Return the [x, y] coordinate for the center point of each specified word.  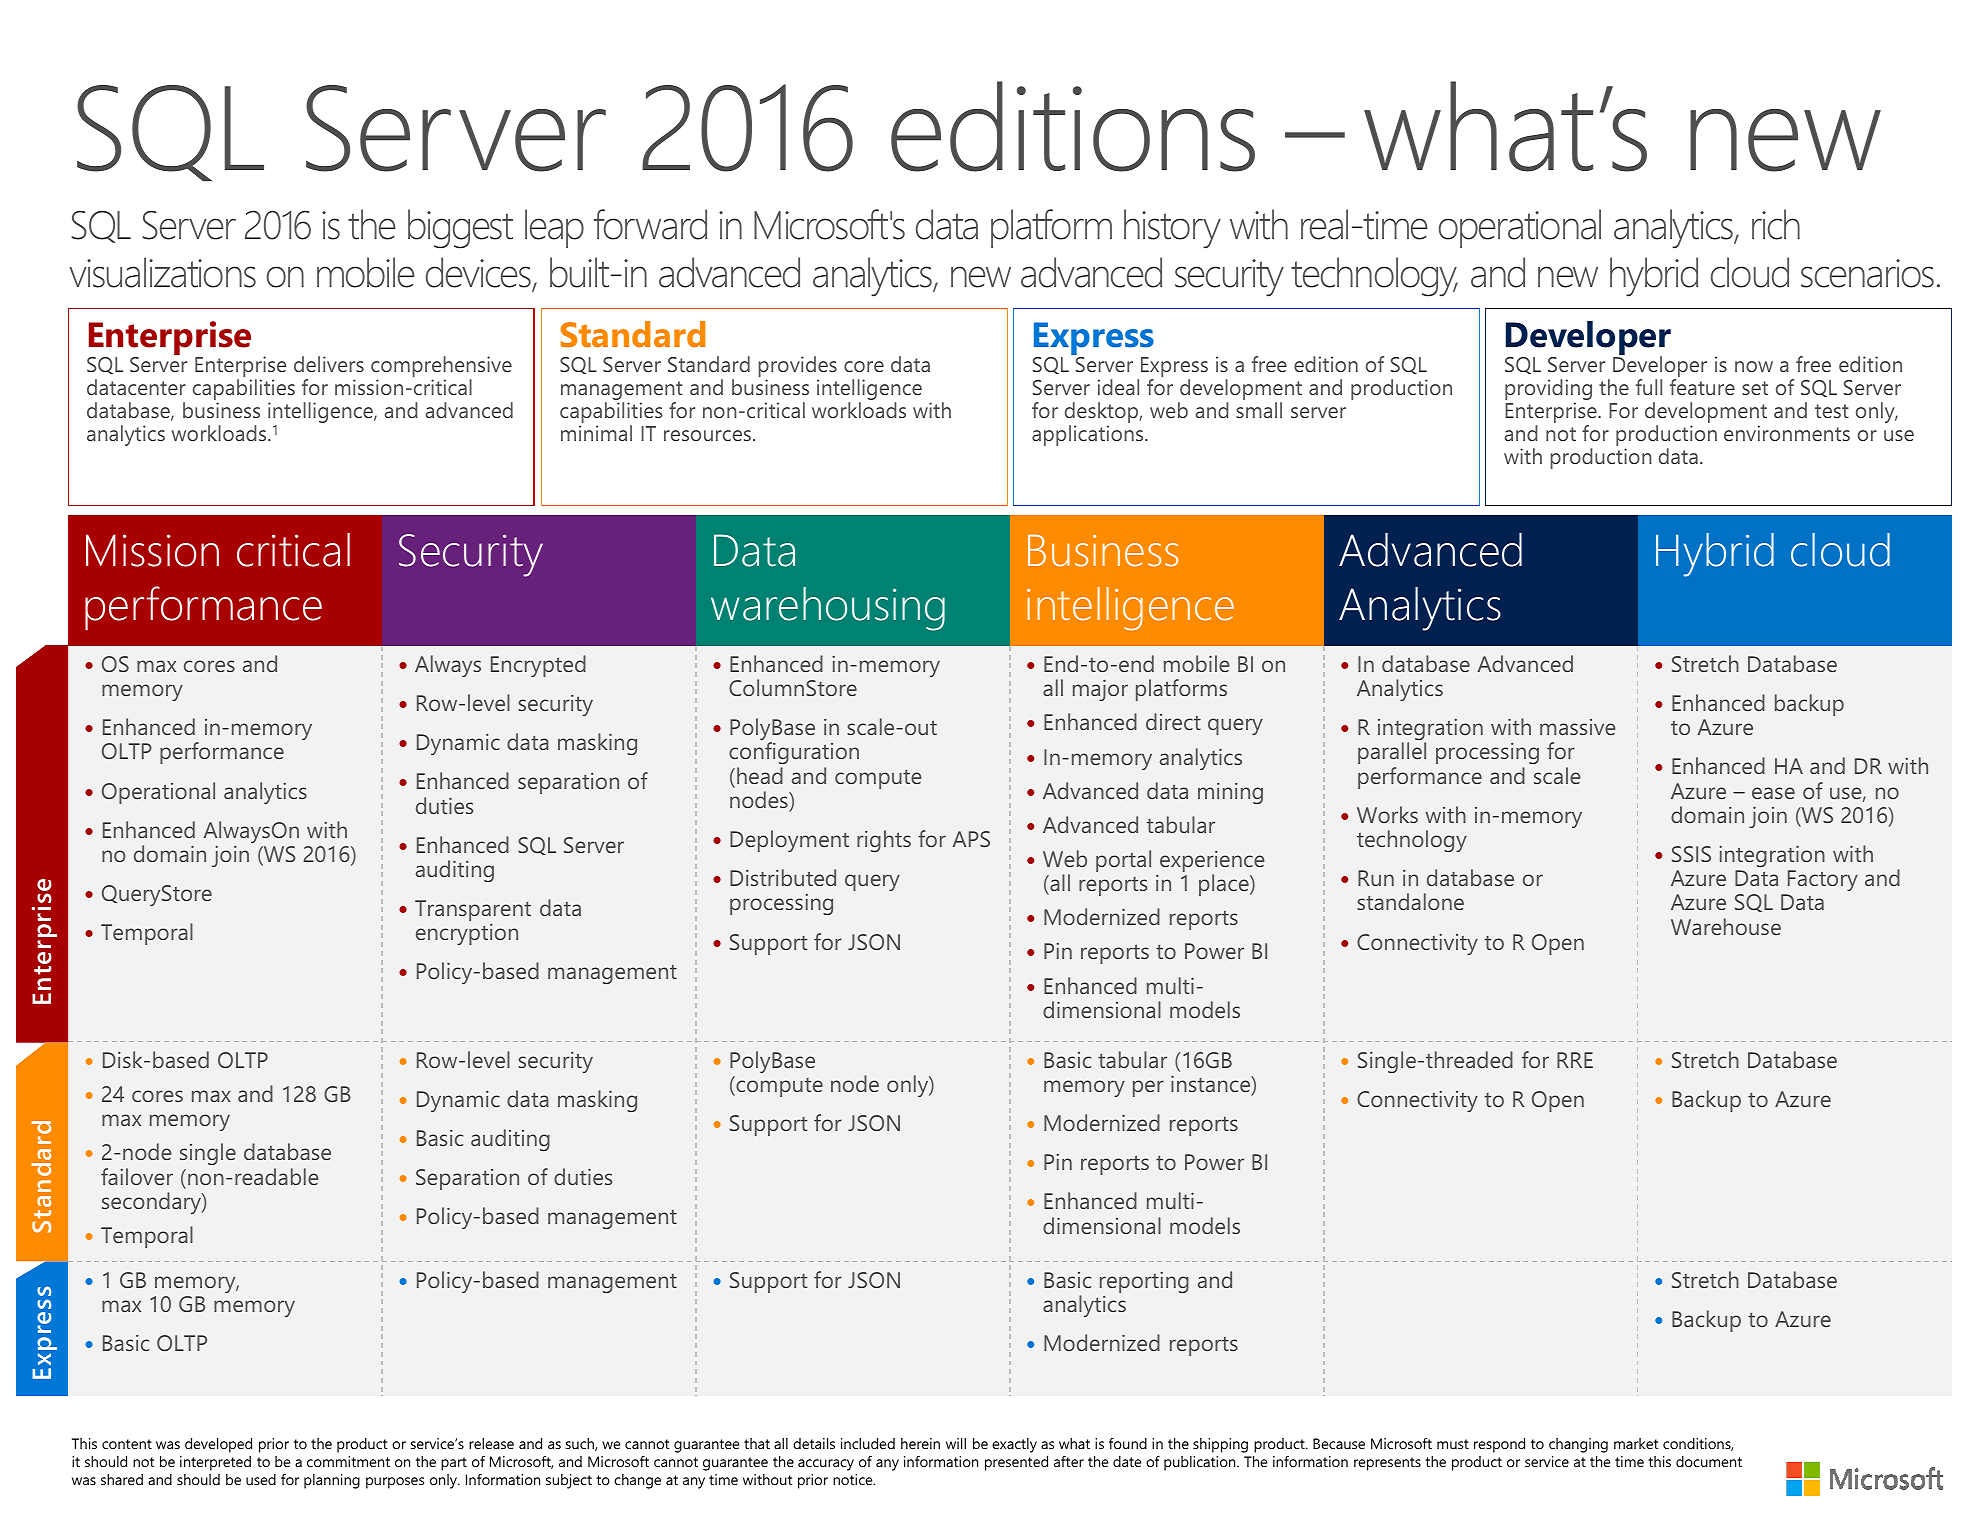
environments [1787, 433]
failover [137, 1176]
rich [1776, 224]
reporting [1144, 1282]
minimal [596, 433]
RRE [1575, 1060]
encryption [467, 934]
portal [1123, 861]
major [1100, 690]
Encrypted [538, 666]
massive [1578, 727]
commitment [348, 1461]
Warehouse [1726, 926]
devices [480, 273]
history [1172, 229]
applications [1089, 435]
